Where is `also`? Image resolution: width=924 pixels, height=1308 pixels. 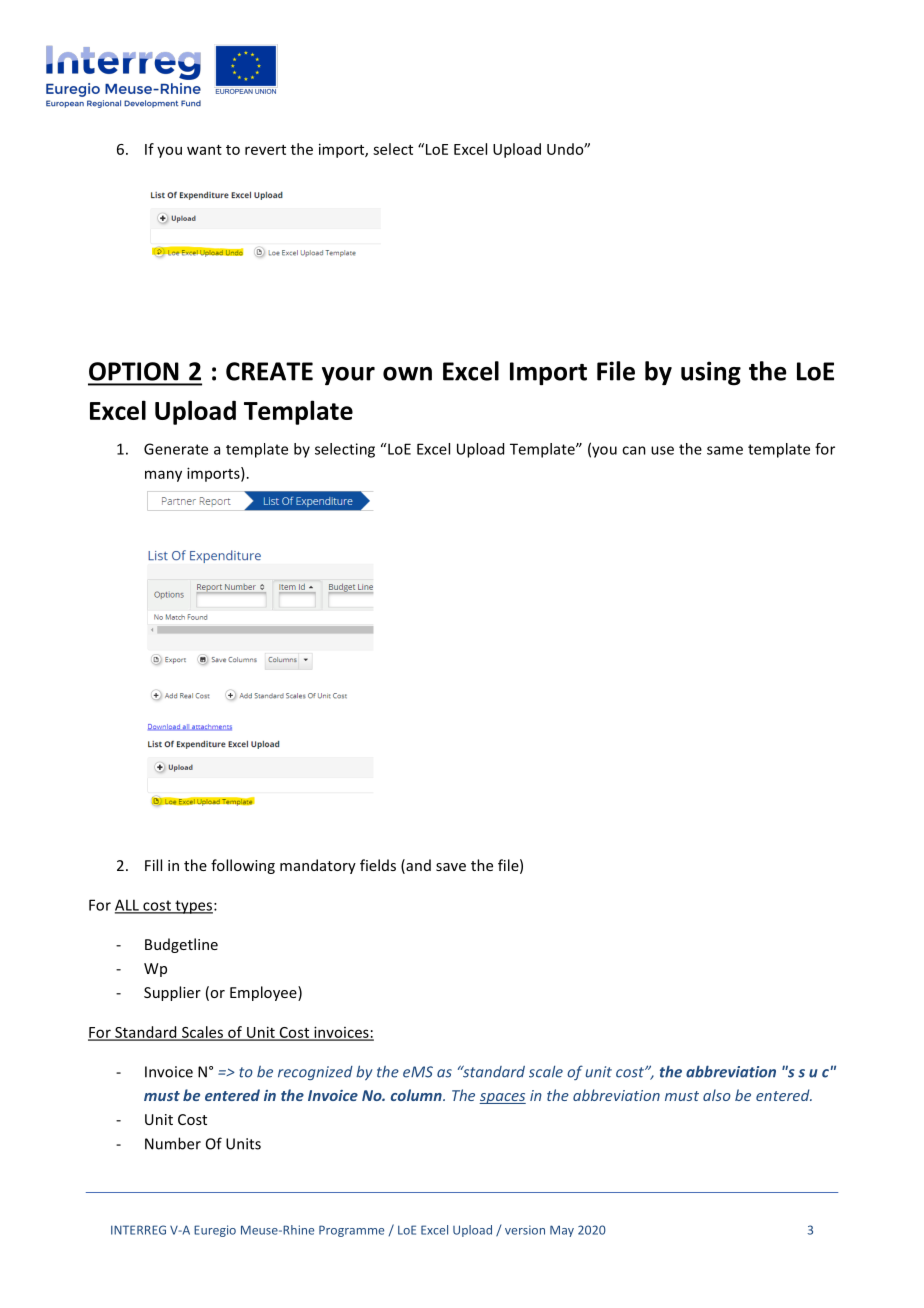
also is located at coordinates (717, 1095).
